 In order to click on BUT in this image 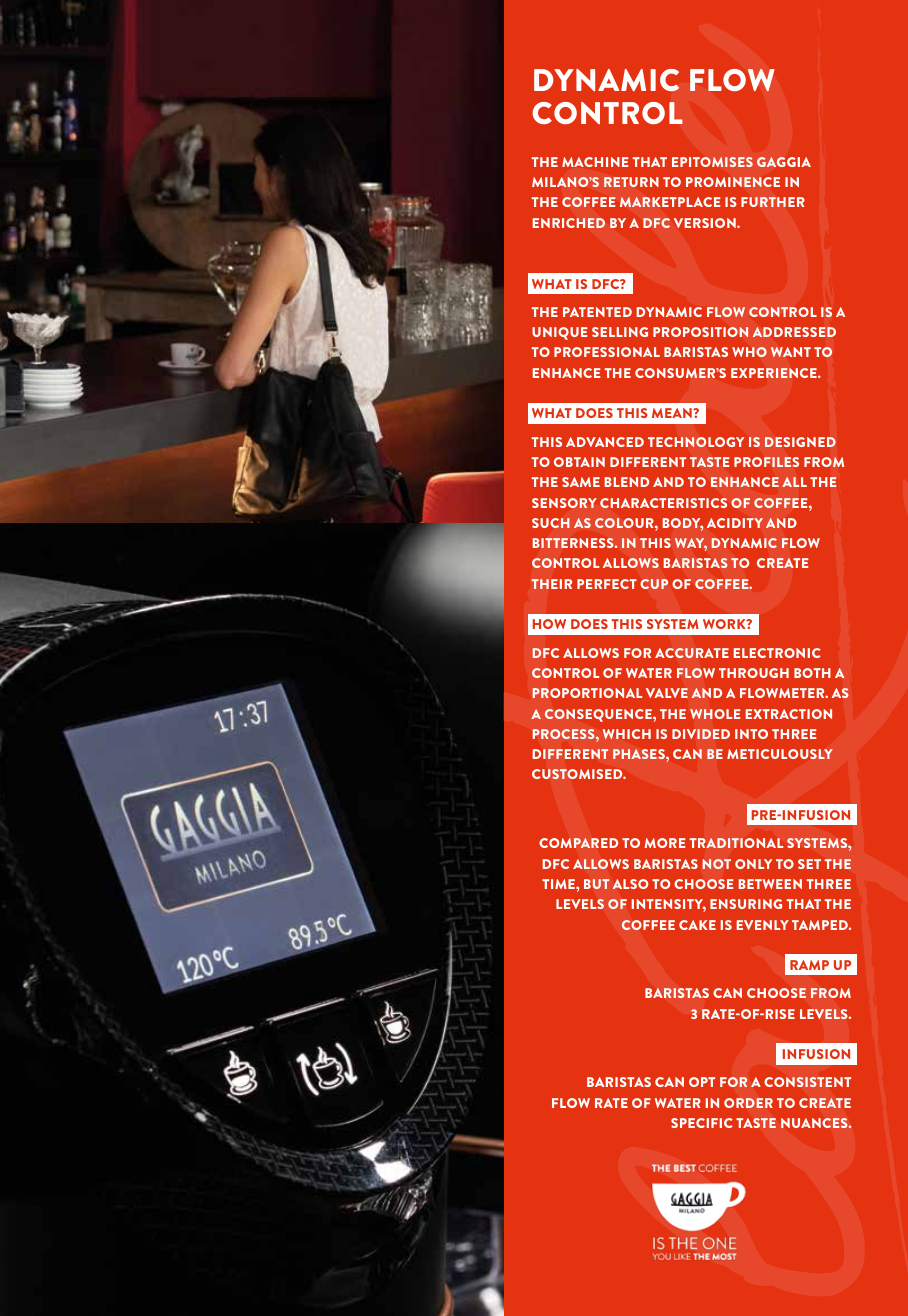, I will do `click(596, 884)`.
